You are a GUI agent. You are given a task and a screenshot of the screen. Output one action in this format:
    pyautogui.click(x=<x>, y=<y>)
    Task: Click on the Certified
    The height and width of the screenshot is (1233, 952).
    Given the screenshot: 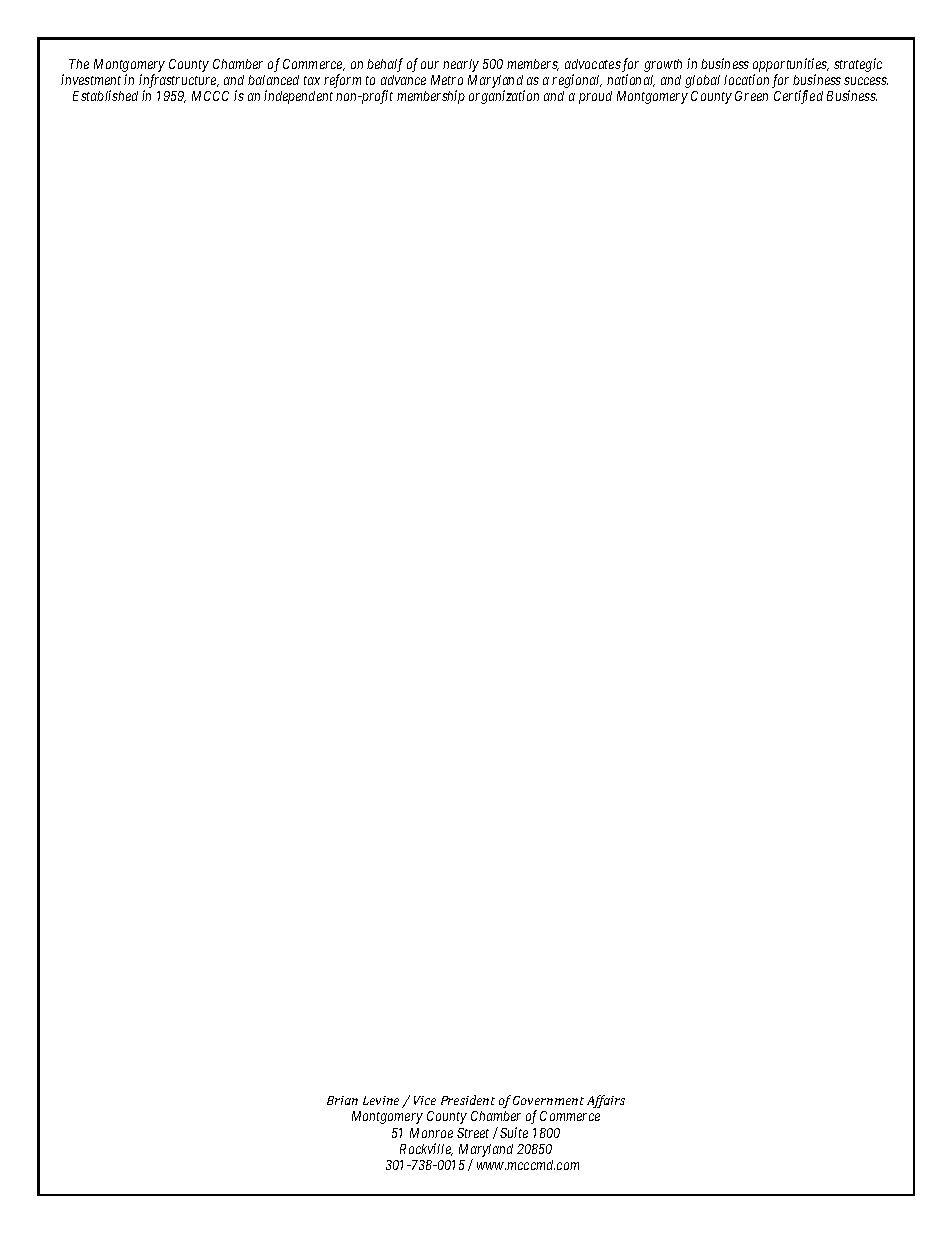 What is the action you would take?
    pyautogui.click(x=798, y=97)
